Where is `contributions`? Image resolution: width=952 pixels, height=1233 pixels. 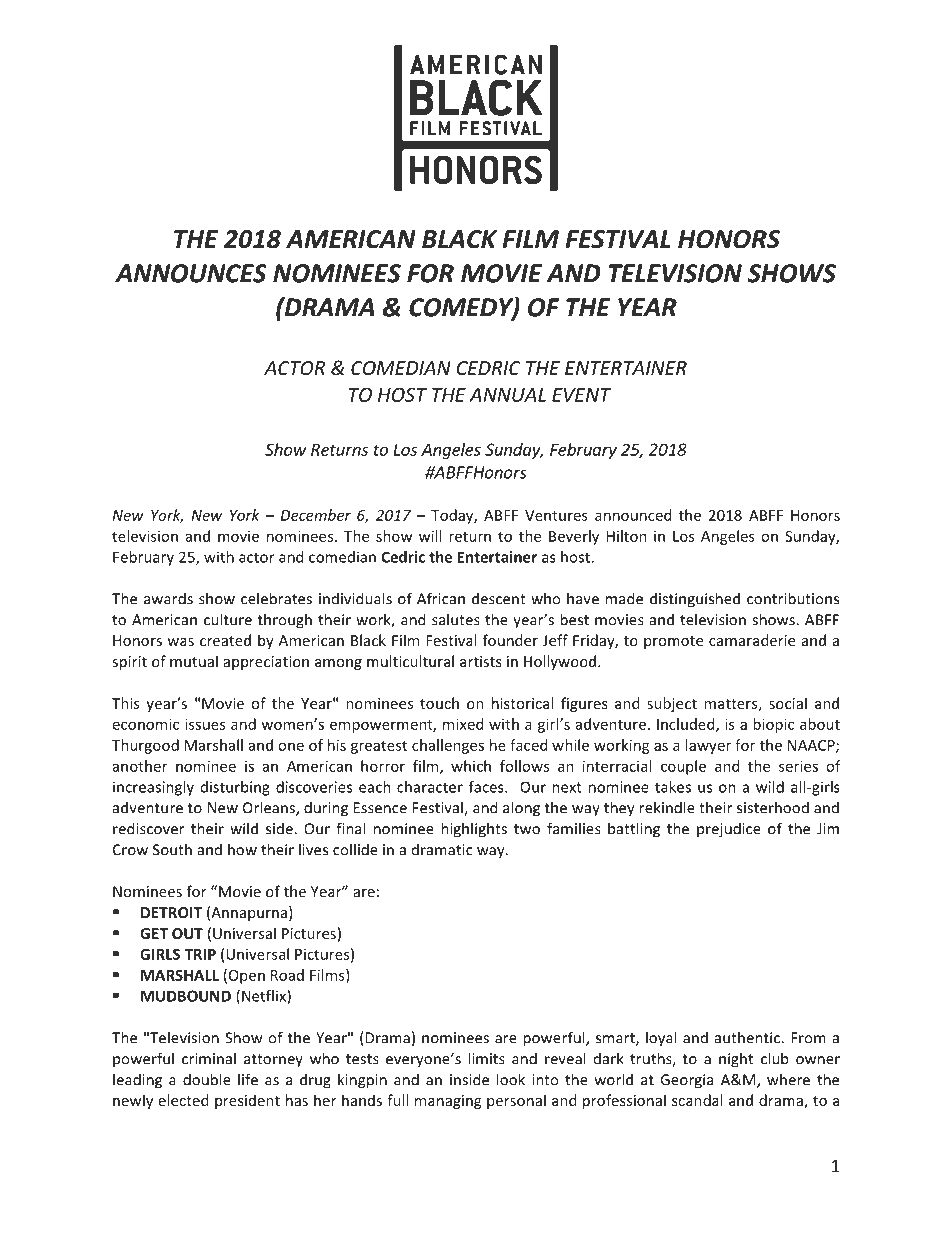 contributions is located at coordinates (793, 598).
